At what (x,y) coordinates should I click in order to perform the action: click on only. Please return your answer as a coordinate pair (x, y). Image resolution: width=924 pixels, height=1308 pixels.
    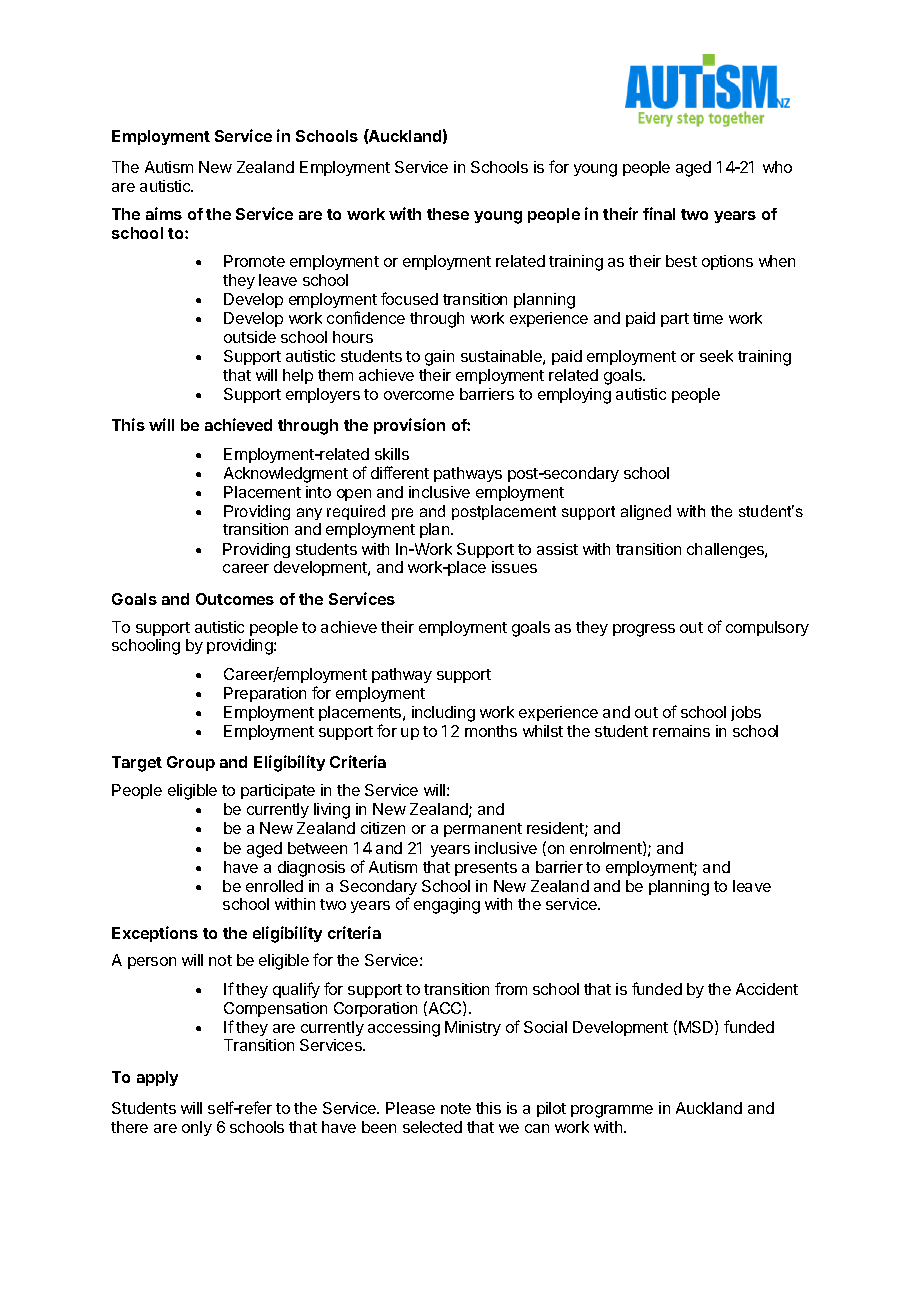
    Looking at the image, I should click on (197, 1128).
